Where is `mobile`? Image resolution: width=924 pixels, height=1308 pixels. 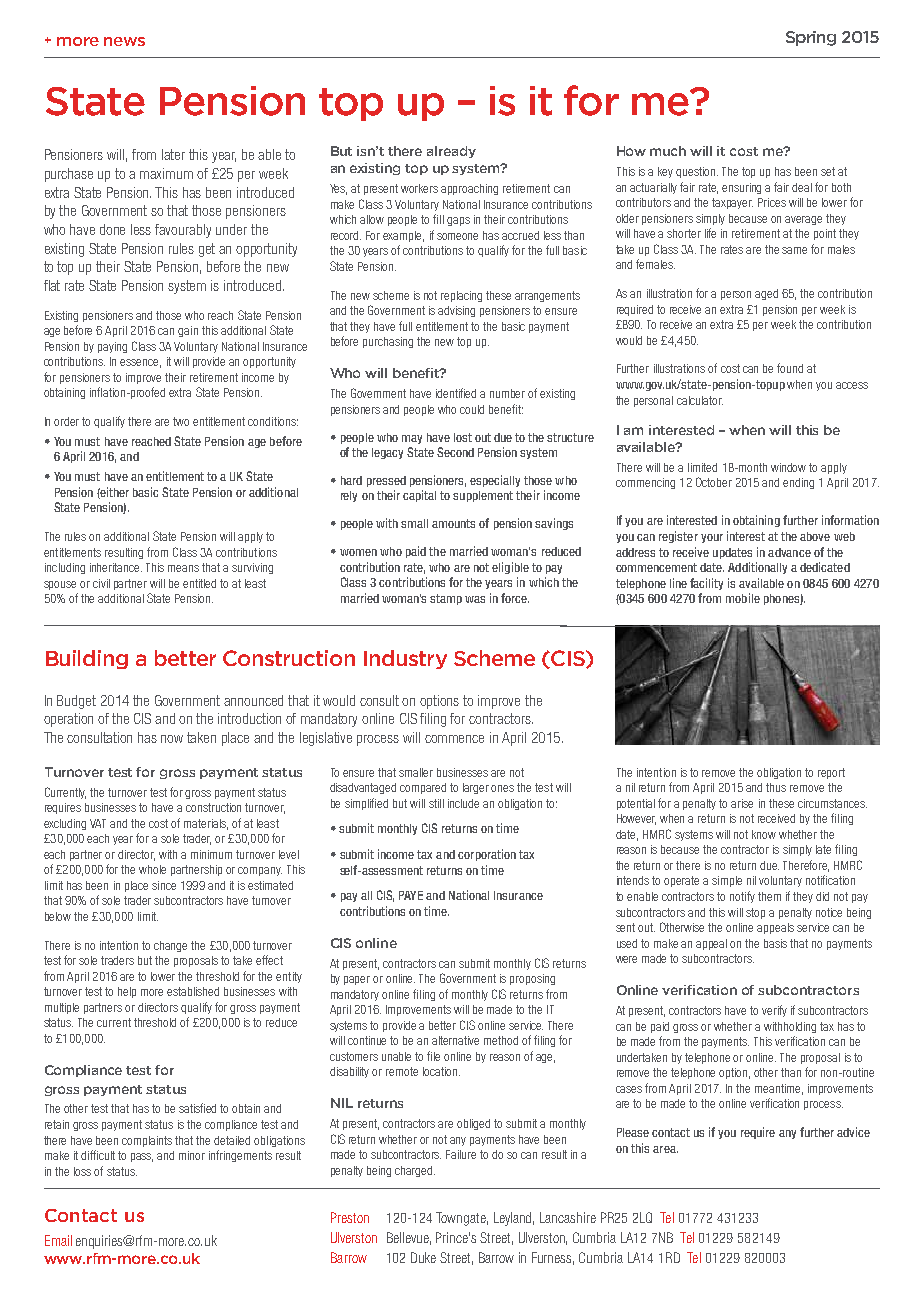 mobile is located at coordinates (743, 598).
